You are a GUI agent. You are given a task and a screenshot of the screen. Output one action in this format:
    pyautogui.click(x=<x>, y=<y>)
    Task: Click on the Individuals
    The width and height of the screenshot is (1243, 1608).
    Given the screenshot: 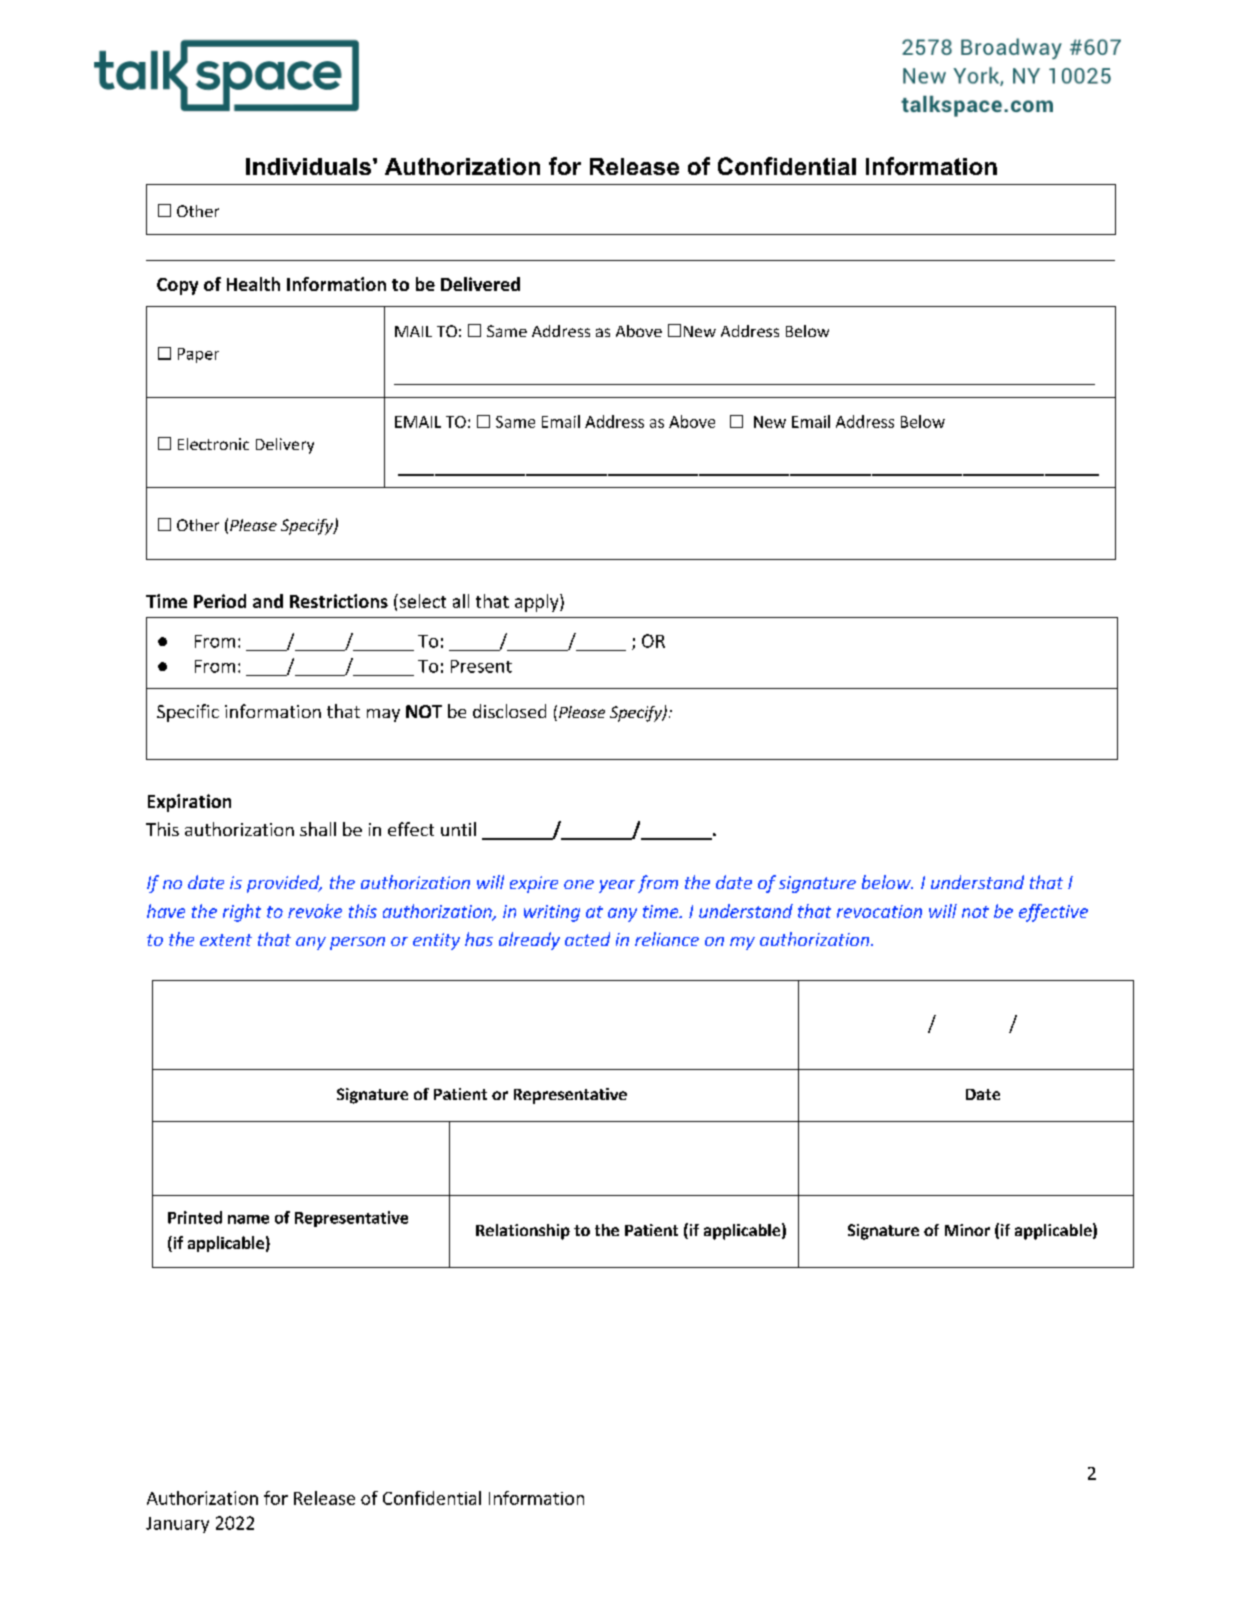 What is the action you would take?
    pyautogui.click(x=308, y=166)
